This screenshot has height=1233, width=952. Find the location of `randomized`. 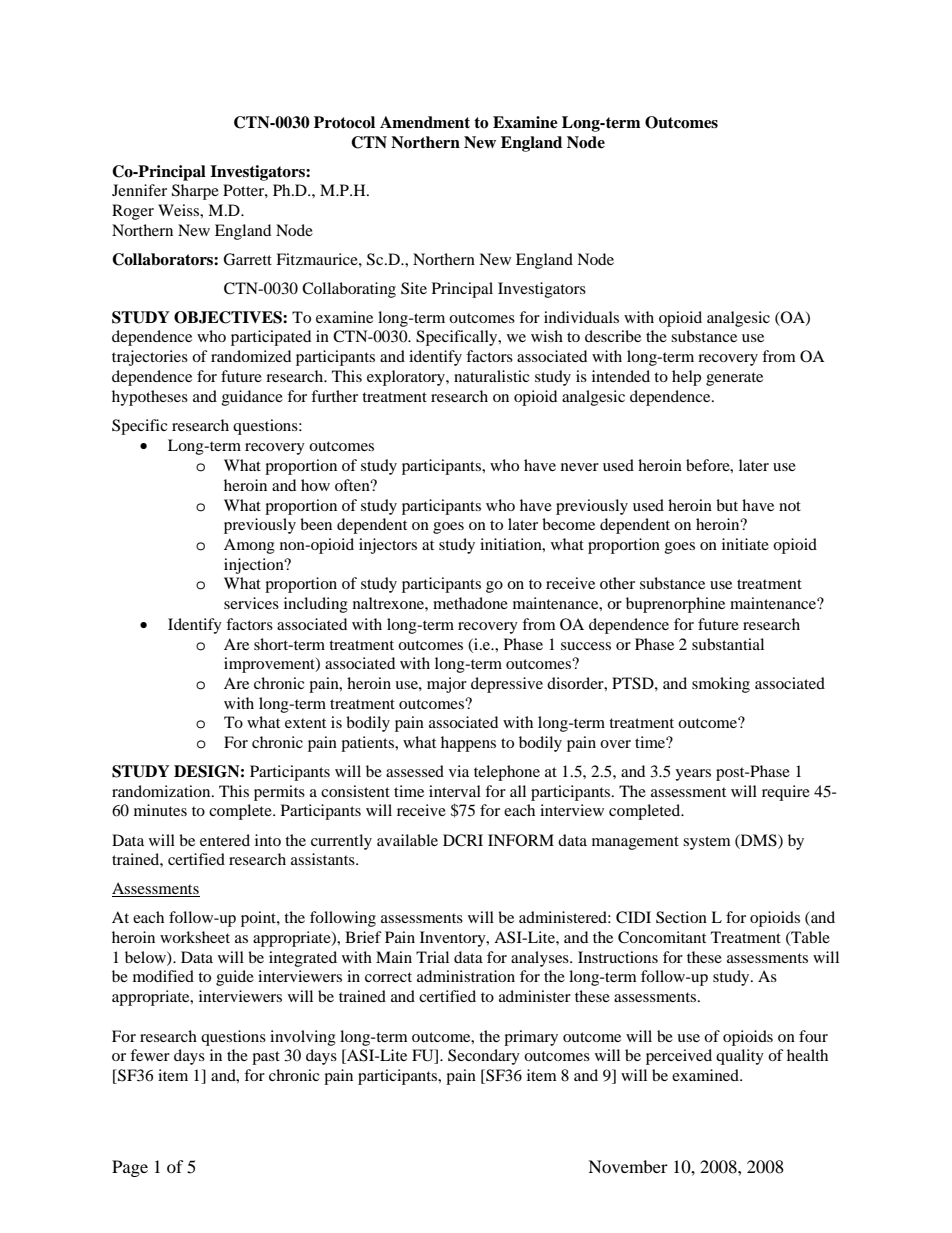

randomized is located at coordinates (251, 356).
